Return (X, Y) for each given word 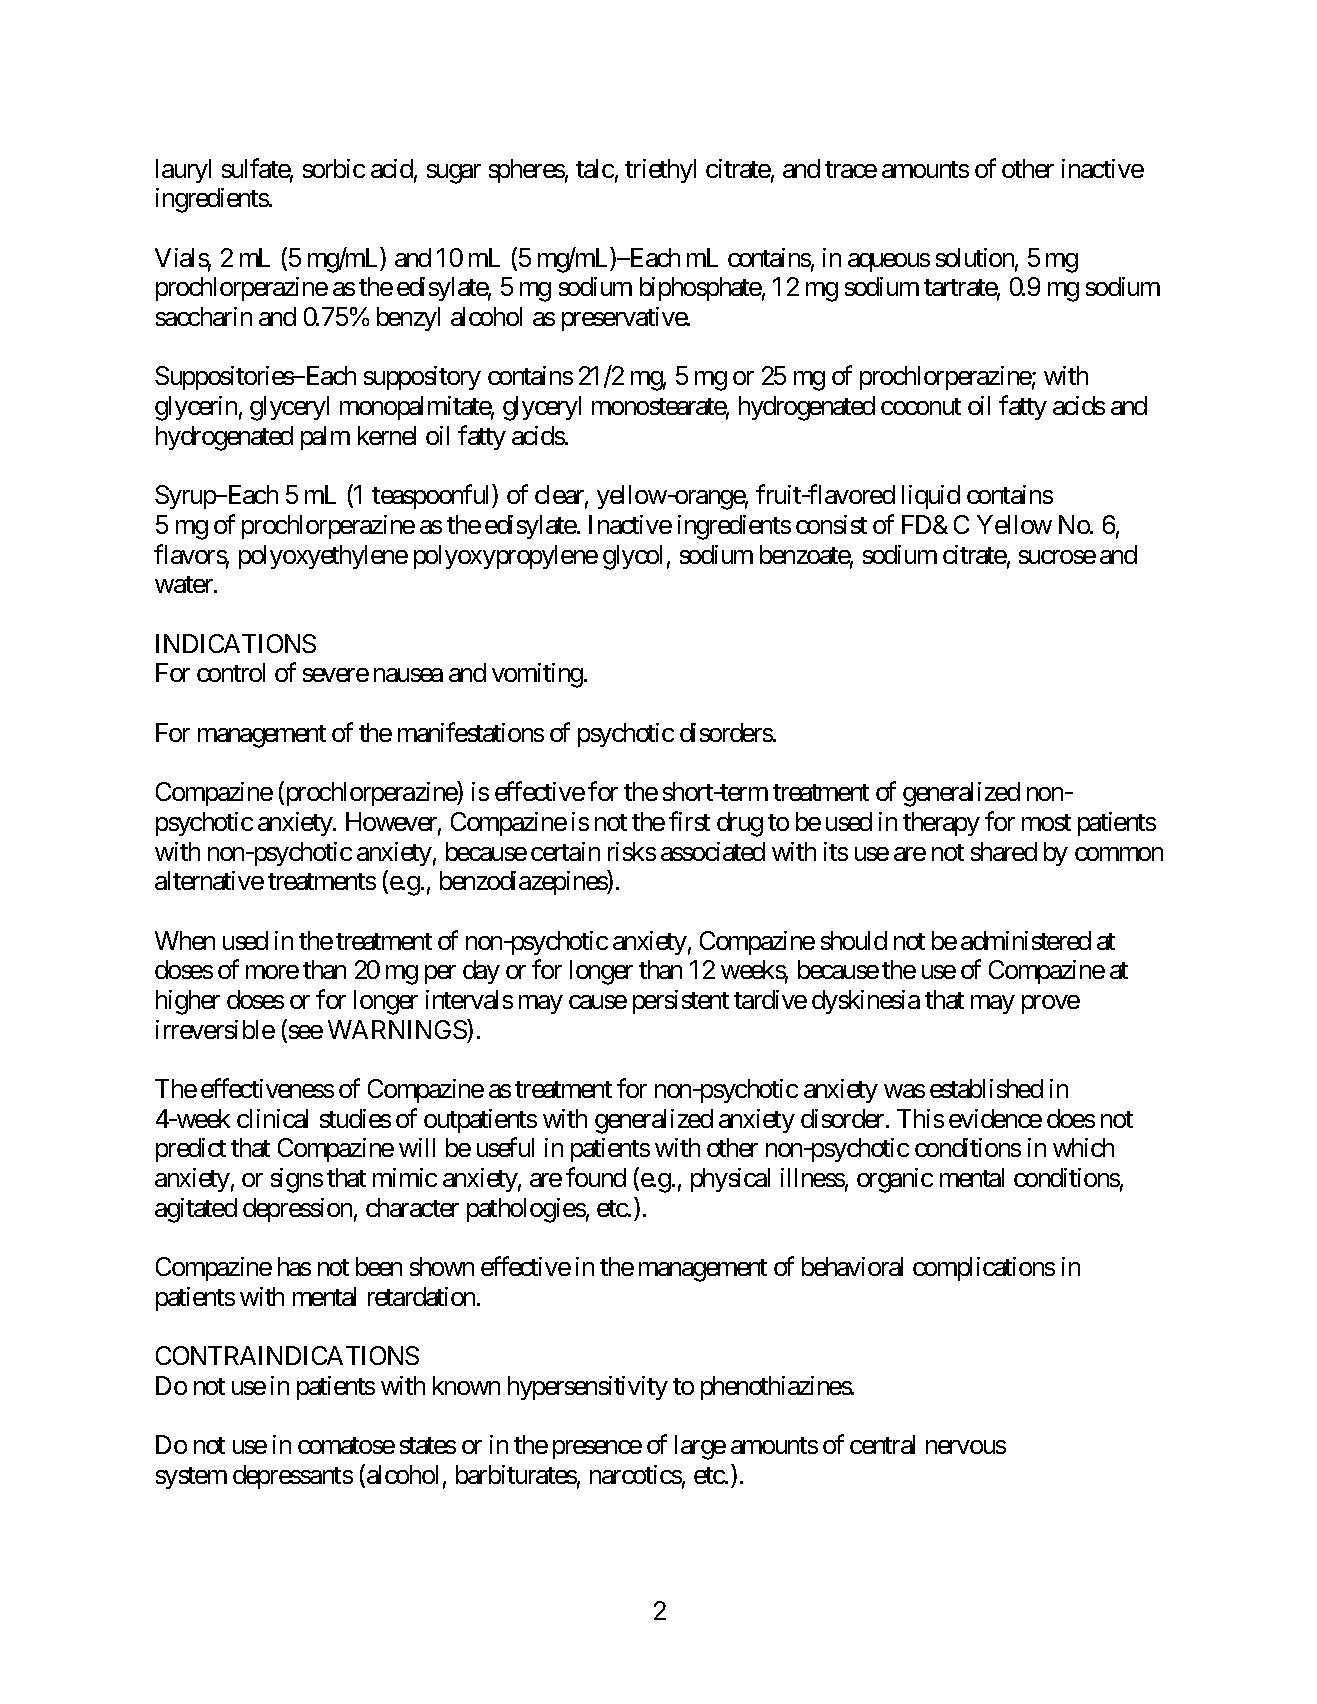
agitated (196, 1210)
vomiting (537, 675)
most (1046, 822)
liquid (931, 497)
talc (595, 168)
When (185, 940)
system (191, 1478)
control (231, 672)
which (1083, 1147)
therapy (941, 824)
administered (1026, 940)
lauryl (183, 171)
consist (831, 524)
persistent (681, 1002)
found (596, 1177)
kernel (387, 435)
